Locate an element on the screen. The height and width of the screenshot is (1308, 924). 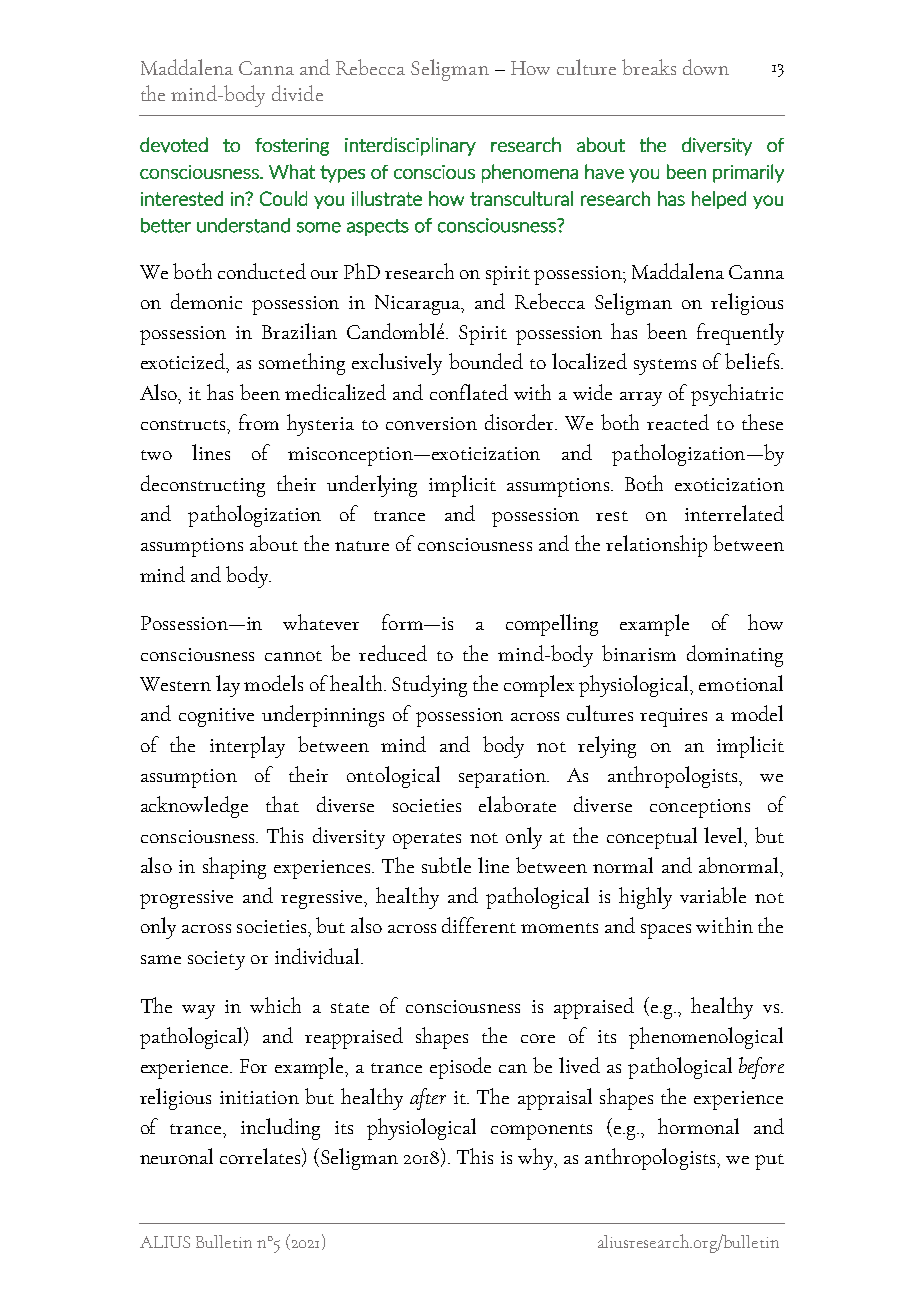
after is located at coordinates (428, 1099).
